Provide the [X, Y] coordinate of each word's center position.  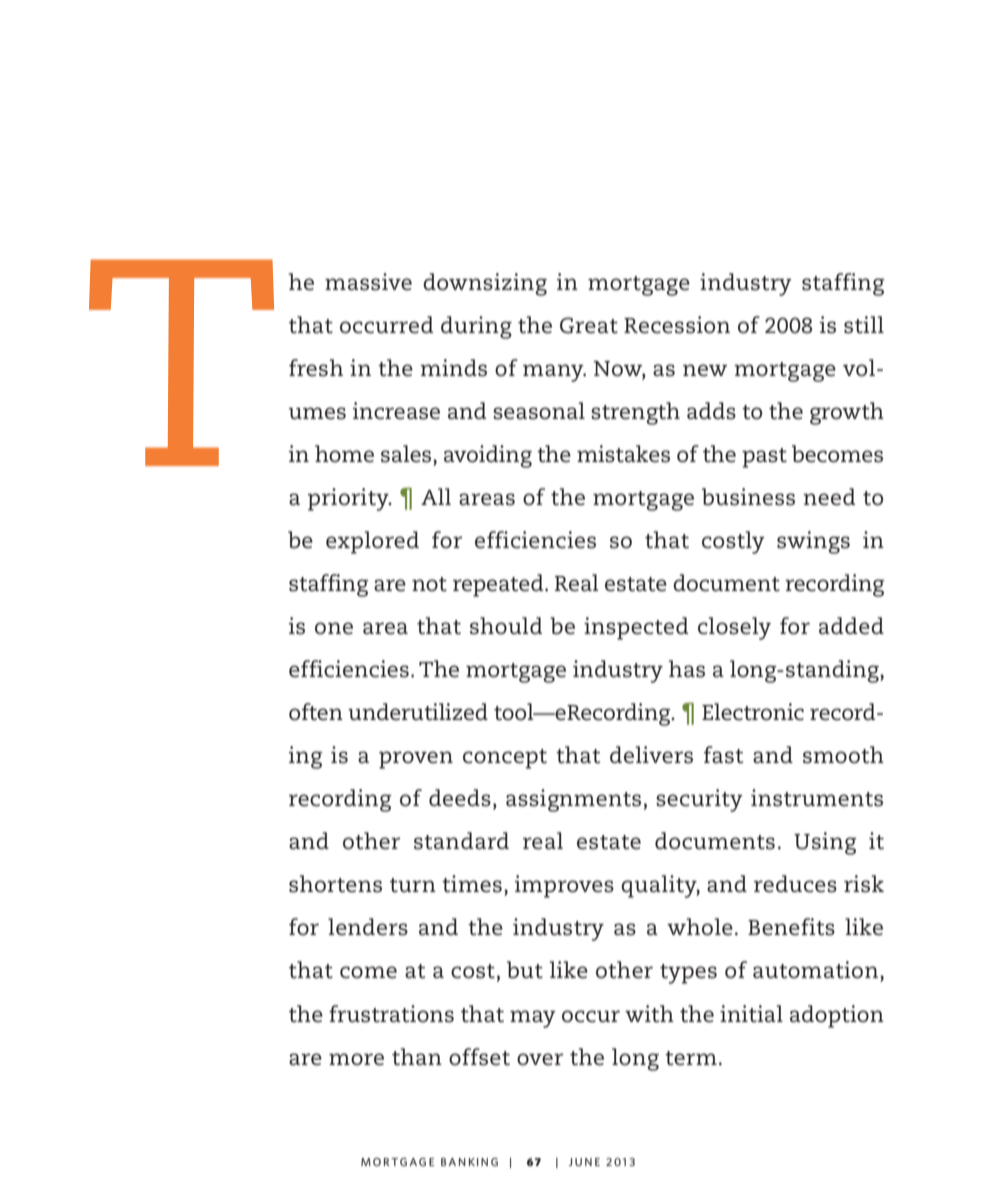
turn [413, 885]
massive [368, 282]
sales [407, 454]
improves [564, 886]
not [429, 584]
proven [416, 760]
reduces [795, 884]
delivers [651, 755]
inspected [636, 628]
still [864, 325]
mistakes [623, 454]
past [764, 458]
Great [589, 325]
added [851, 626]
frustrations [391, 1014]
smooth [843, 755]
